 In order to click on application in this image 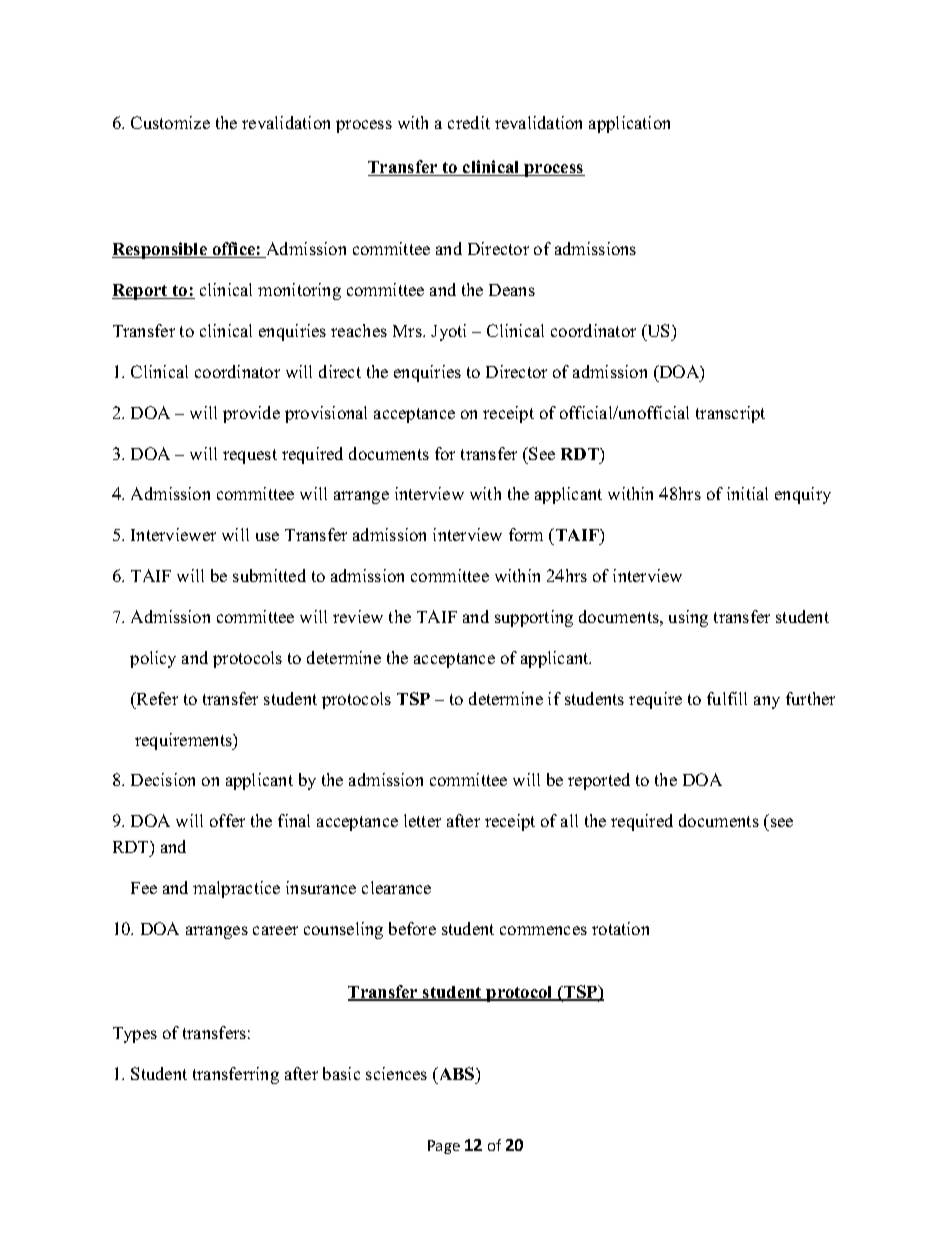, I will do `click(629, 124)`.
